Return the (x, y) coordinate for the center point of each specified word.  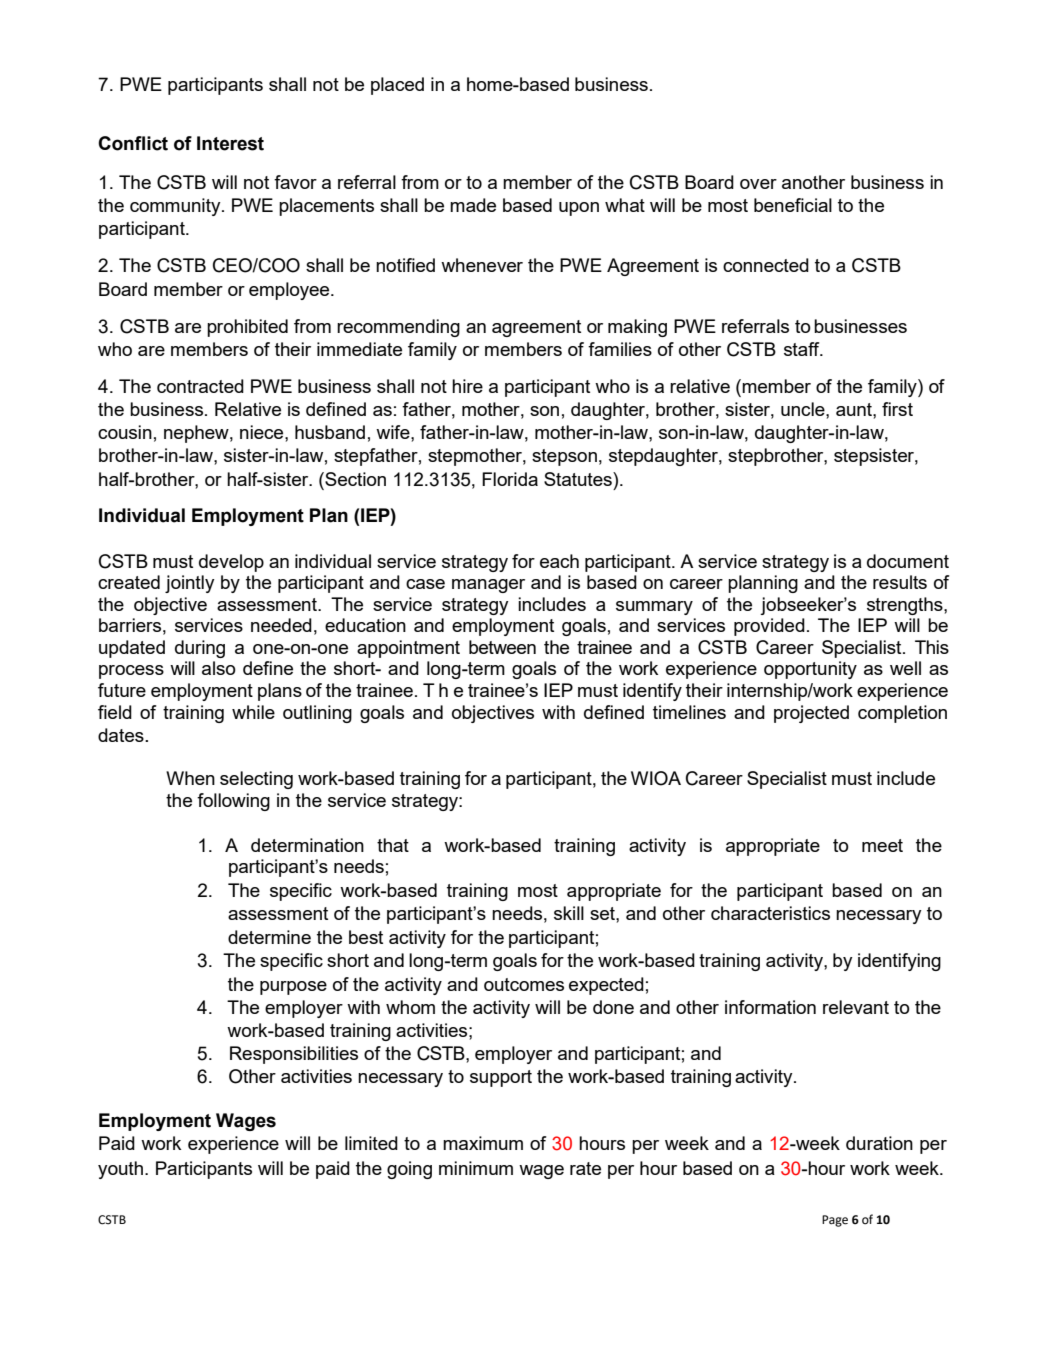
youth (122, 1170)
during (200, 649)
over (758, 184)
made (473, 205)
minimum (476, 1168)
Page (835, 1221)
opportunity (810, 670)
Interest (230, 143)
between (502, 647)
